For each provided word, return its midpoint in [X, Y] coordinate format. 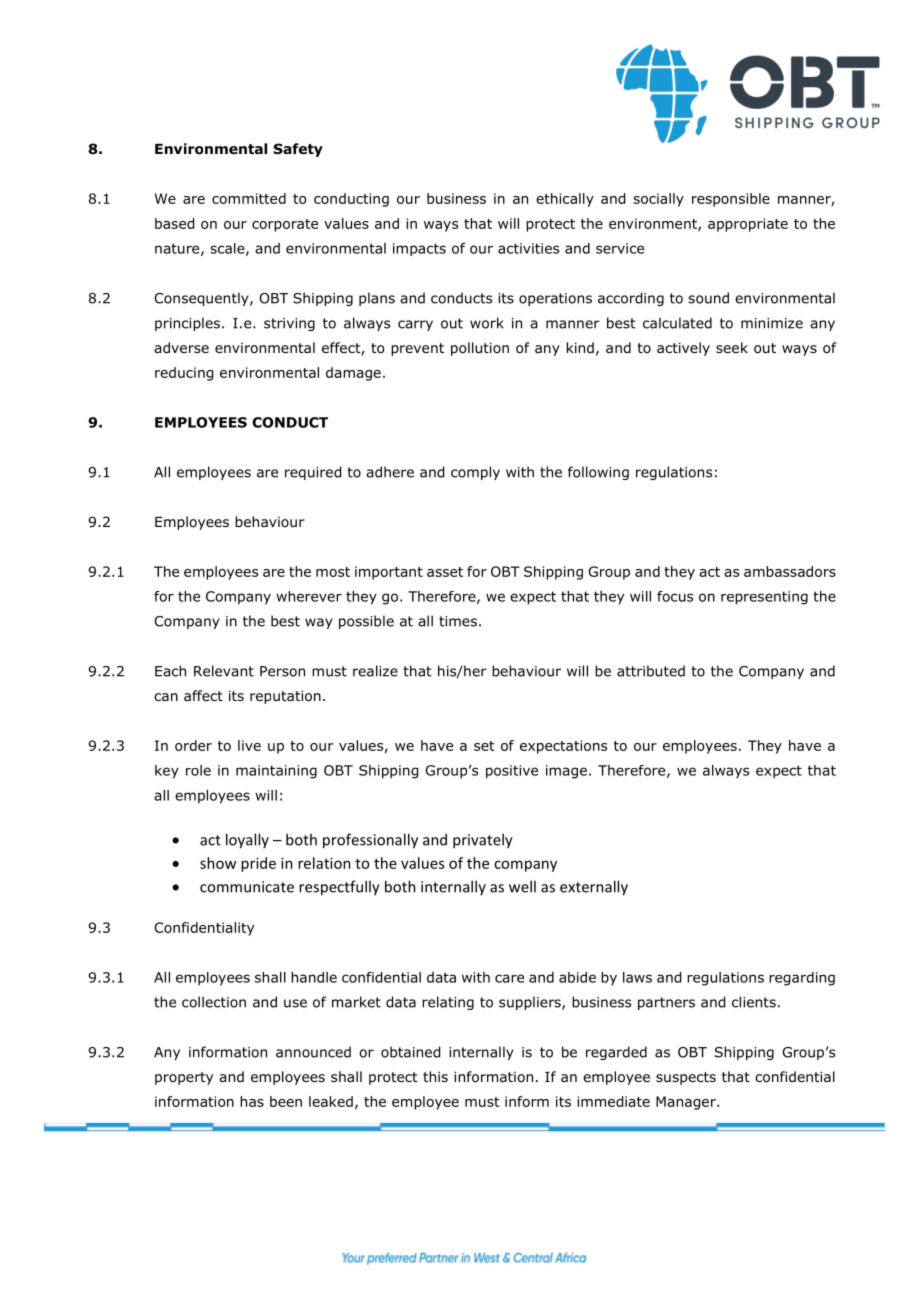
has [252, 1101]
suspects [686, 1078]
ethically [565, 200]
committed [249, 198]
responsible [731, 200]
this [435, 1076]
